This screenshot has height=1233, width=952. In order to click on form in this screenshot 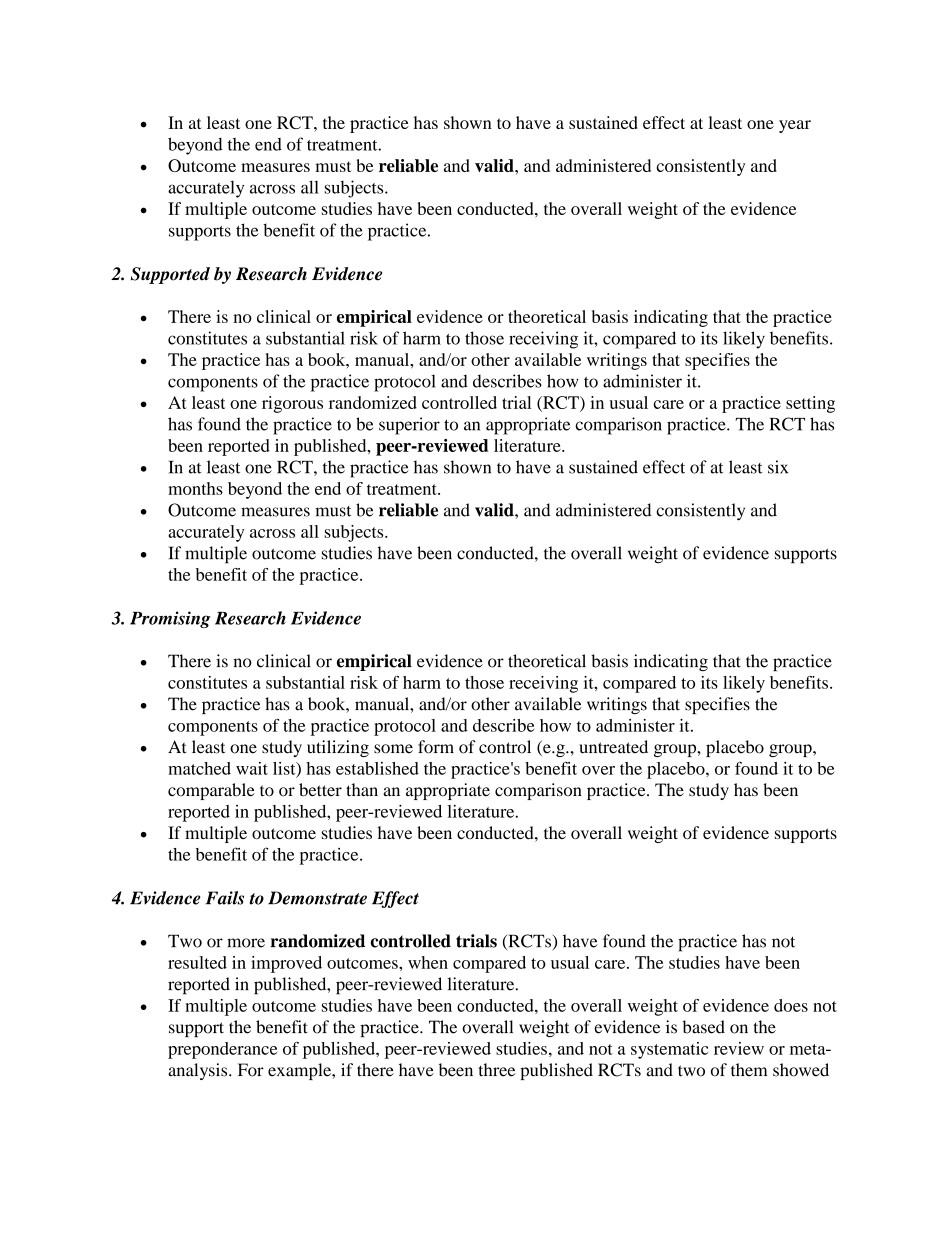, I will do `click(436, 747)`.
